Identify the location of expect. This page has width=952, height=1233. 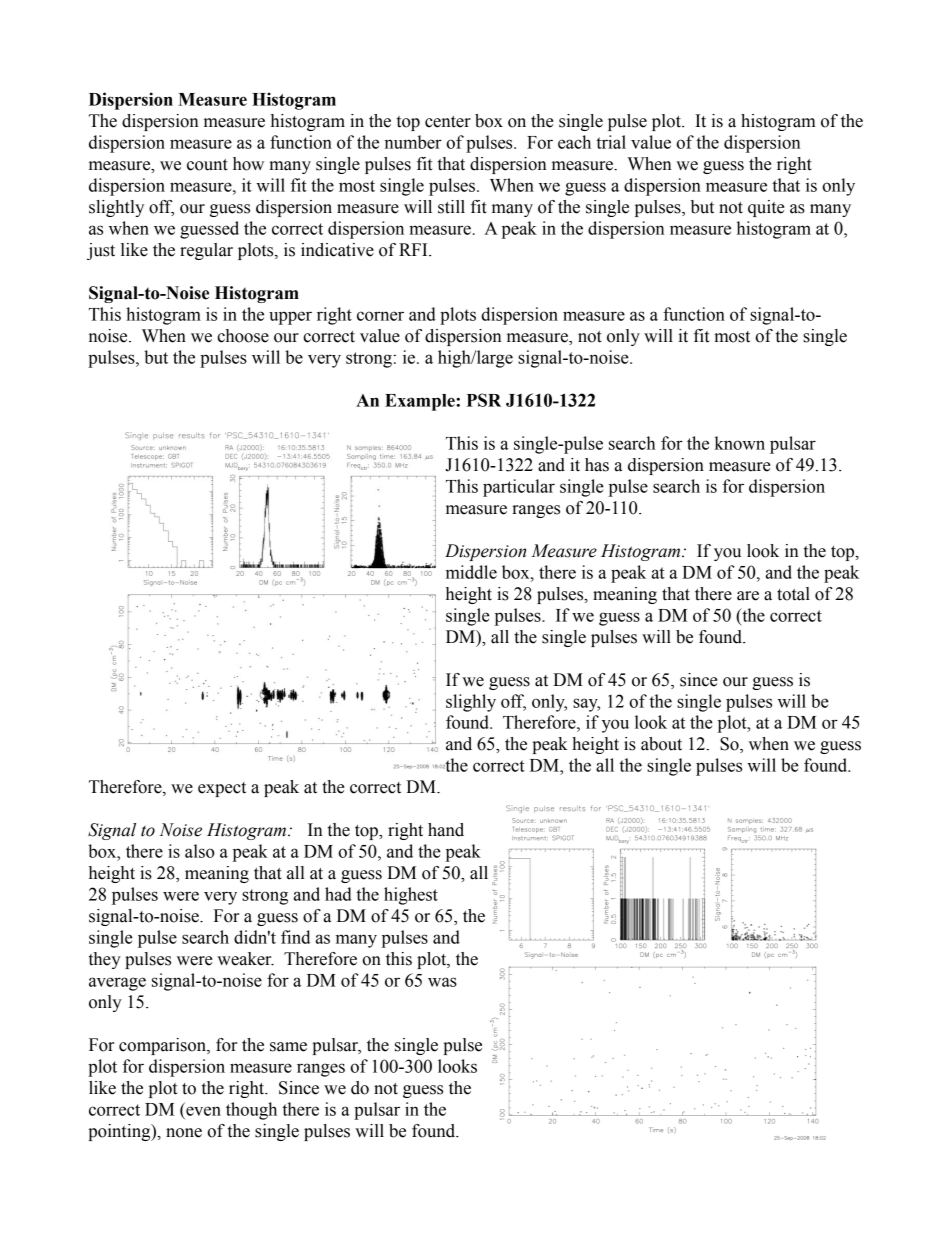
(222, 789).
